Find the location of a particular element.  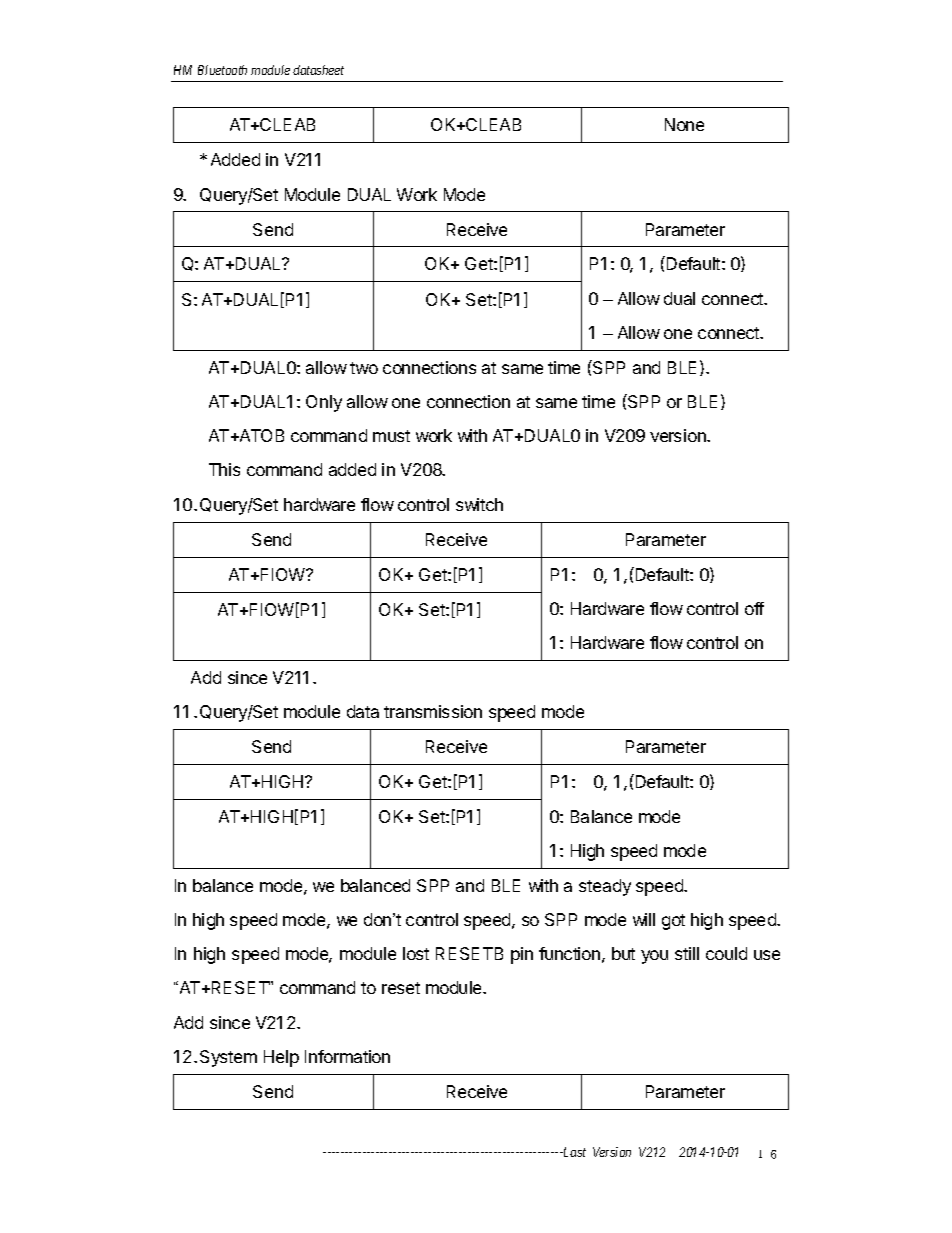

Help is located at coordinates (281, 1058).
